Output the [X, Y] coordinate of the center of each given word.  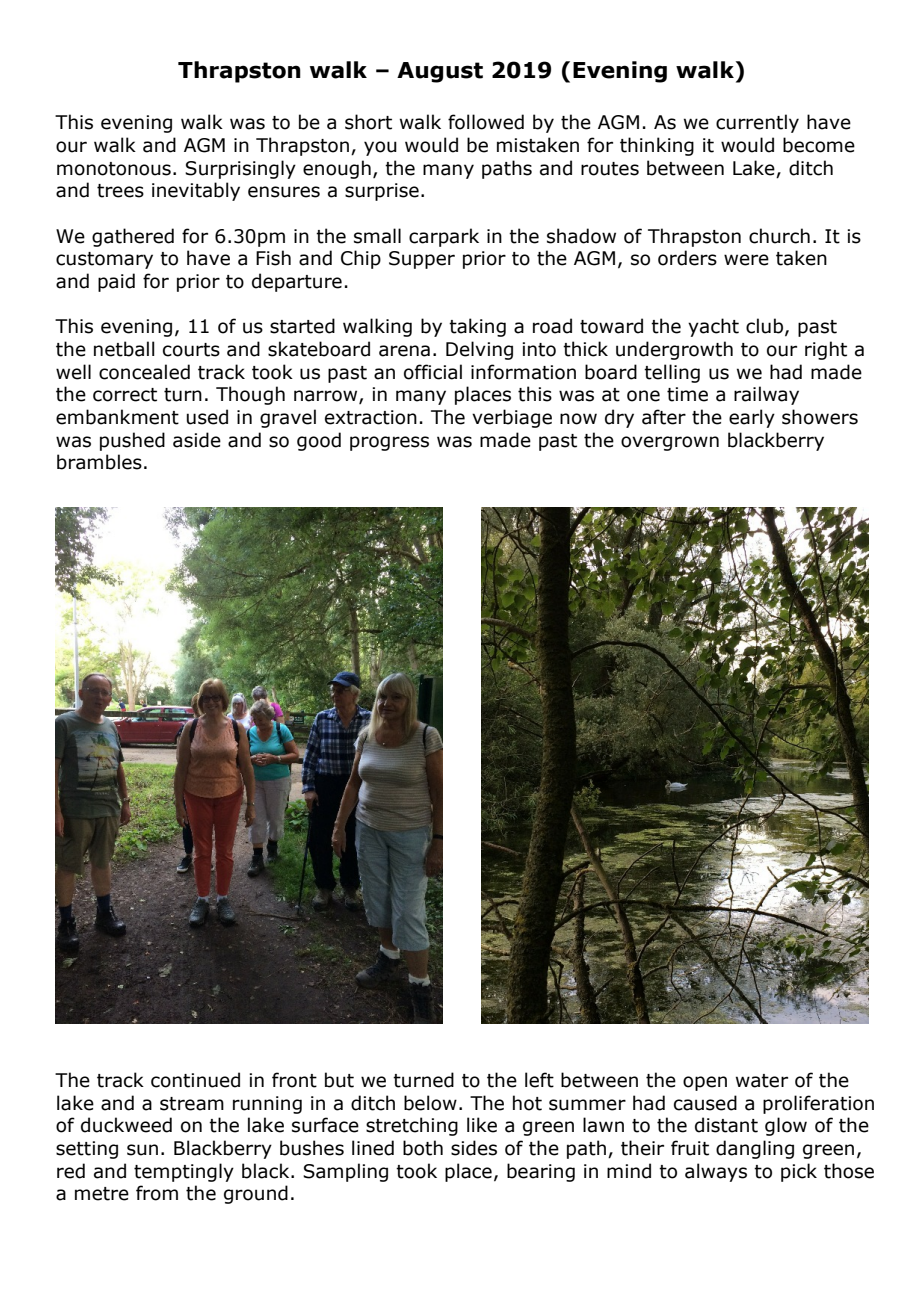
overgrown [670, 443]
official [433, 372]
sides [474, 1148]
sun [142, 1150]
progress [389, 443]
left [539, 1080]
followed [486, 122]
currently [757, 123]
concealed [144, 372]
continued [195, 1080]
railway [766, 395]
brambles [99, 462]
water [762, 1081]
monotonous [114, 169]
